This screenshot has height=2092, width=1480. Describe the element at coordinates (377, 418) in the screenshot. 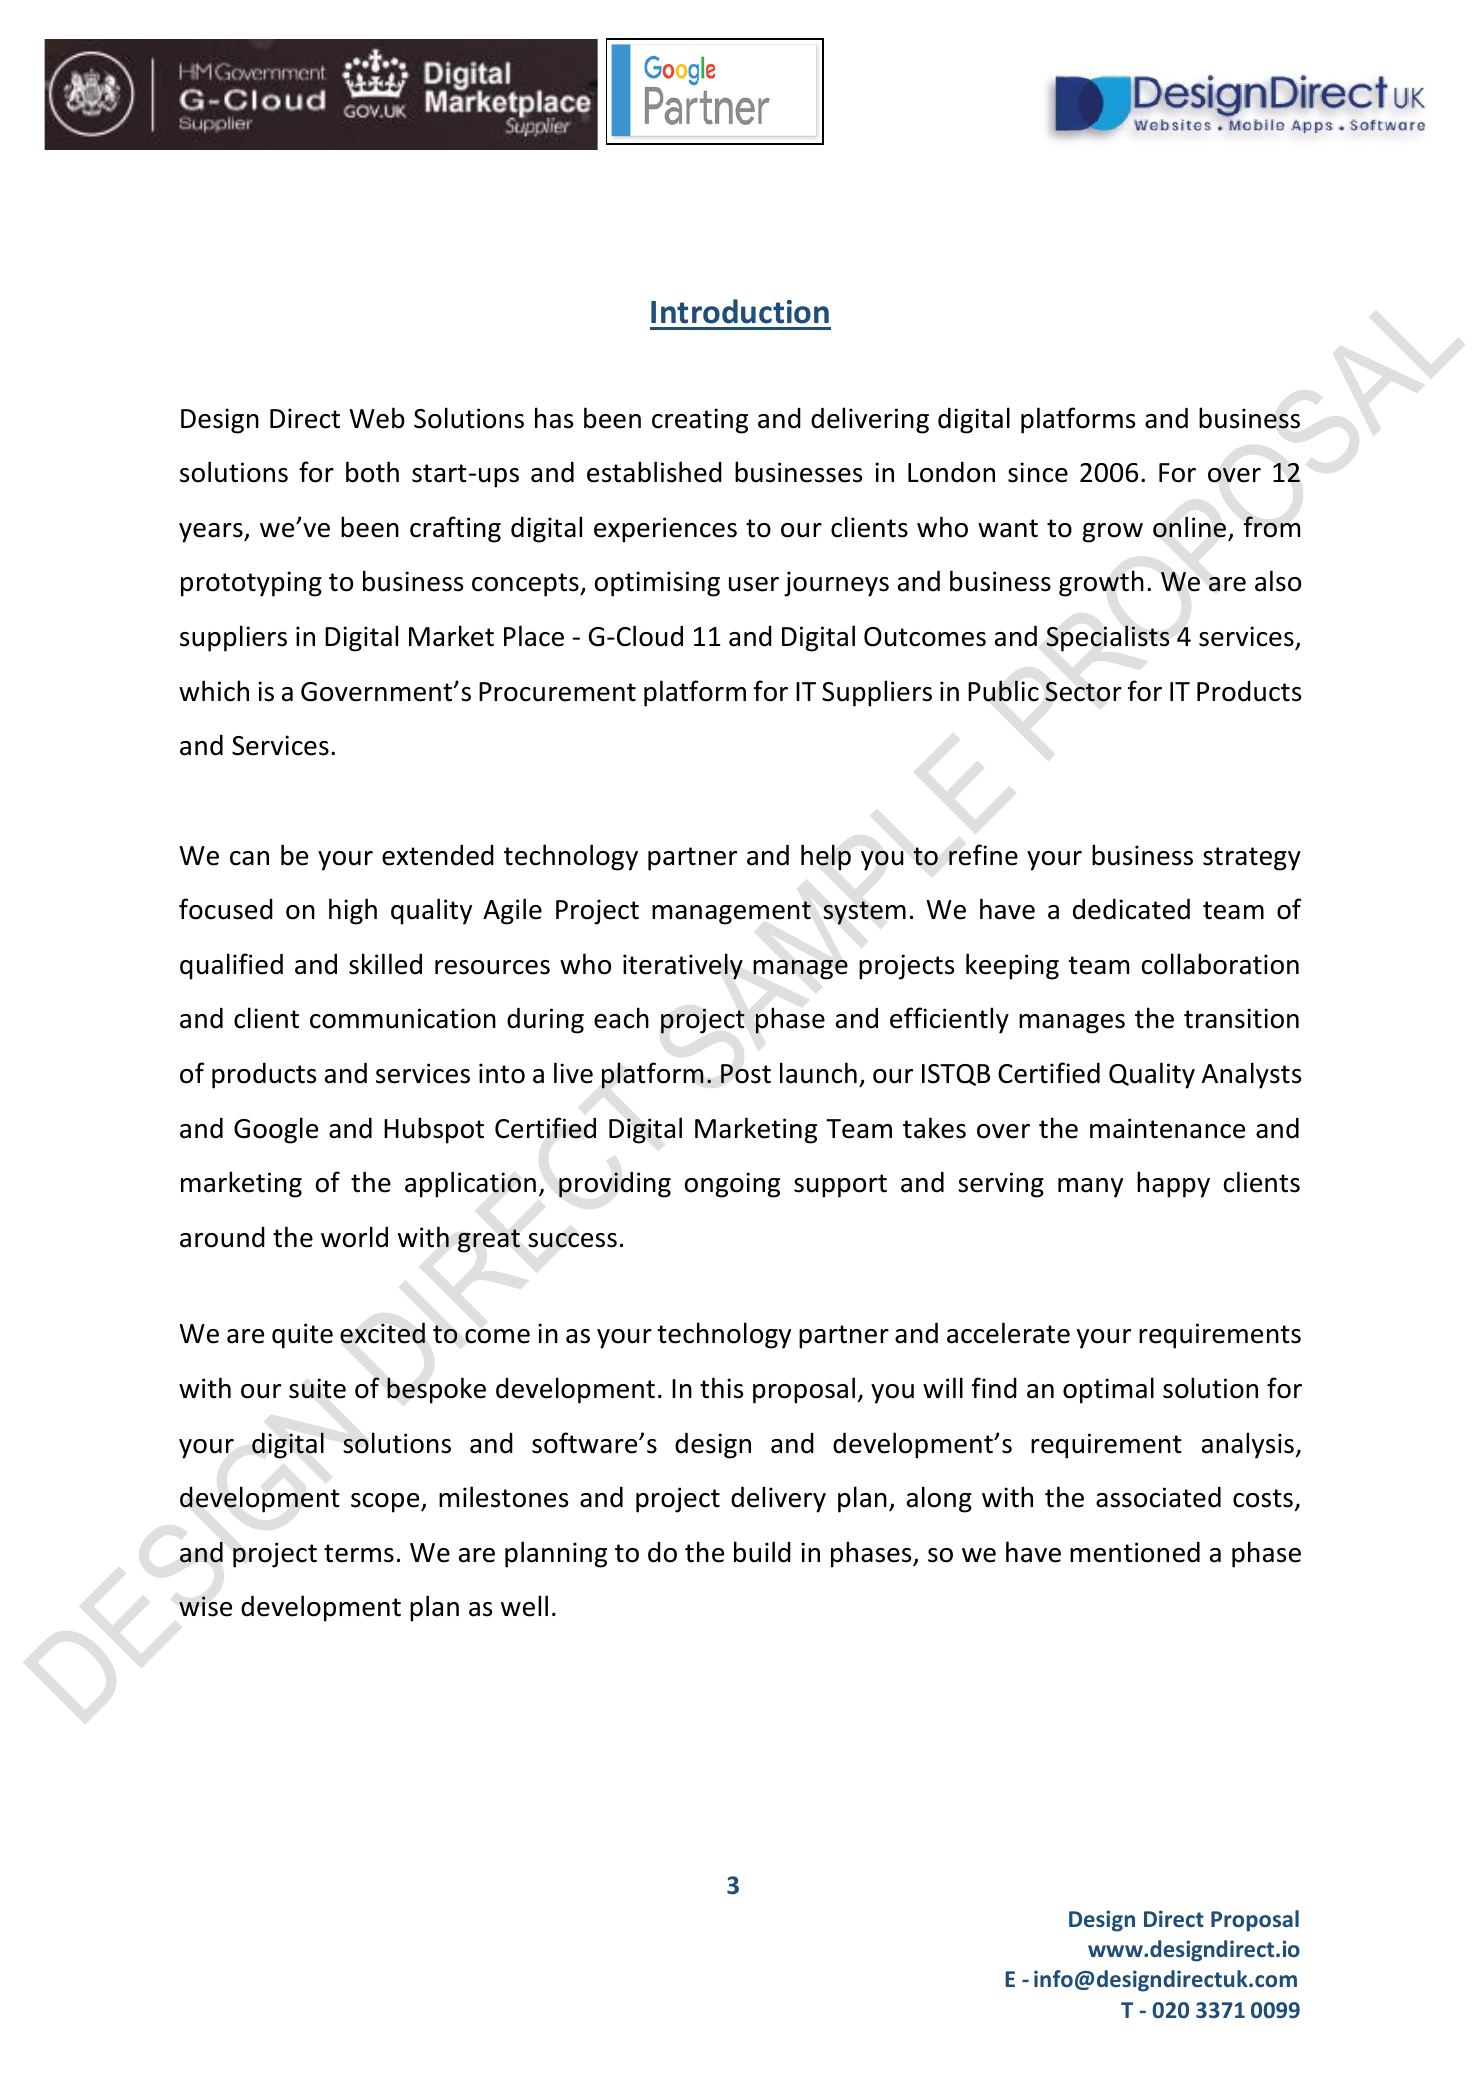

I see `Web` at that location.
